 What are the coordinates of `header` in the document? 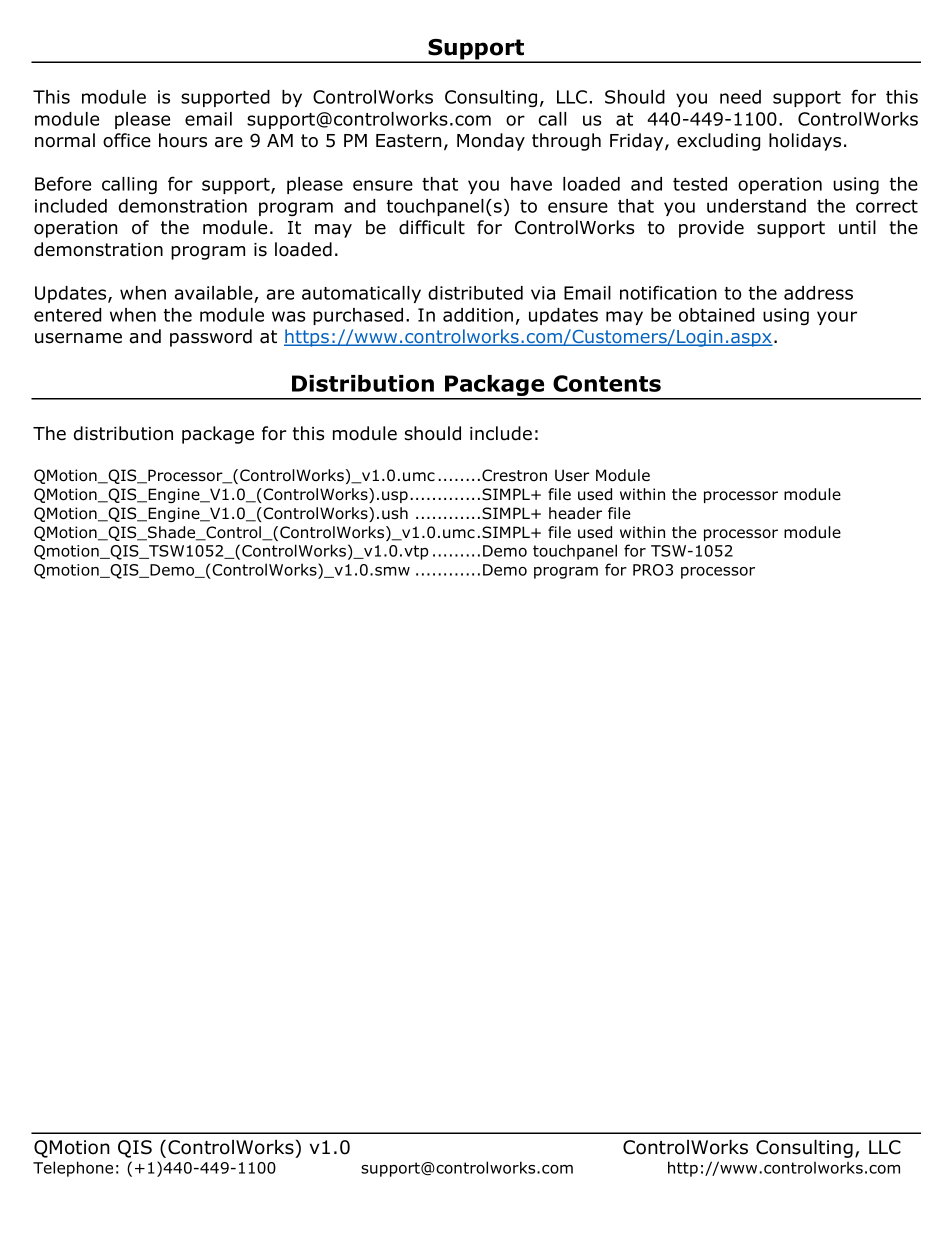 It's located at (575, 513).
